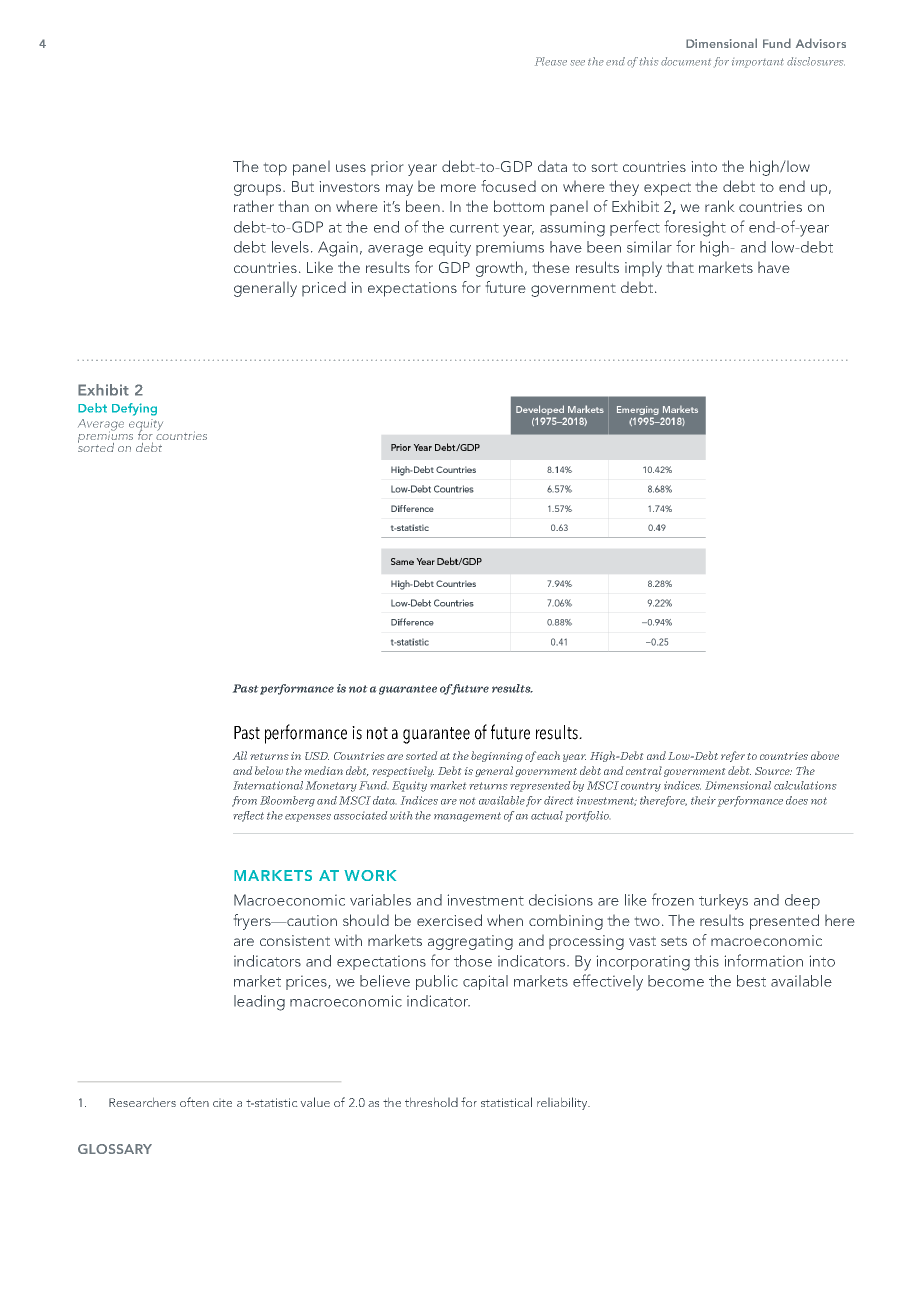  I want to click on top, so click(275, 169).
